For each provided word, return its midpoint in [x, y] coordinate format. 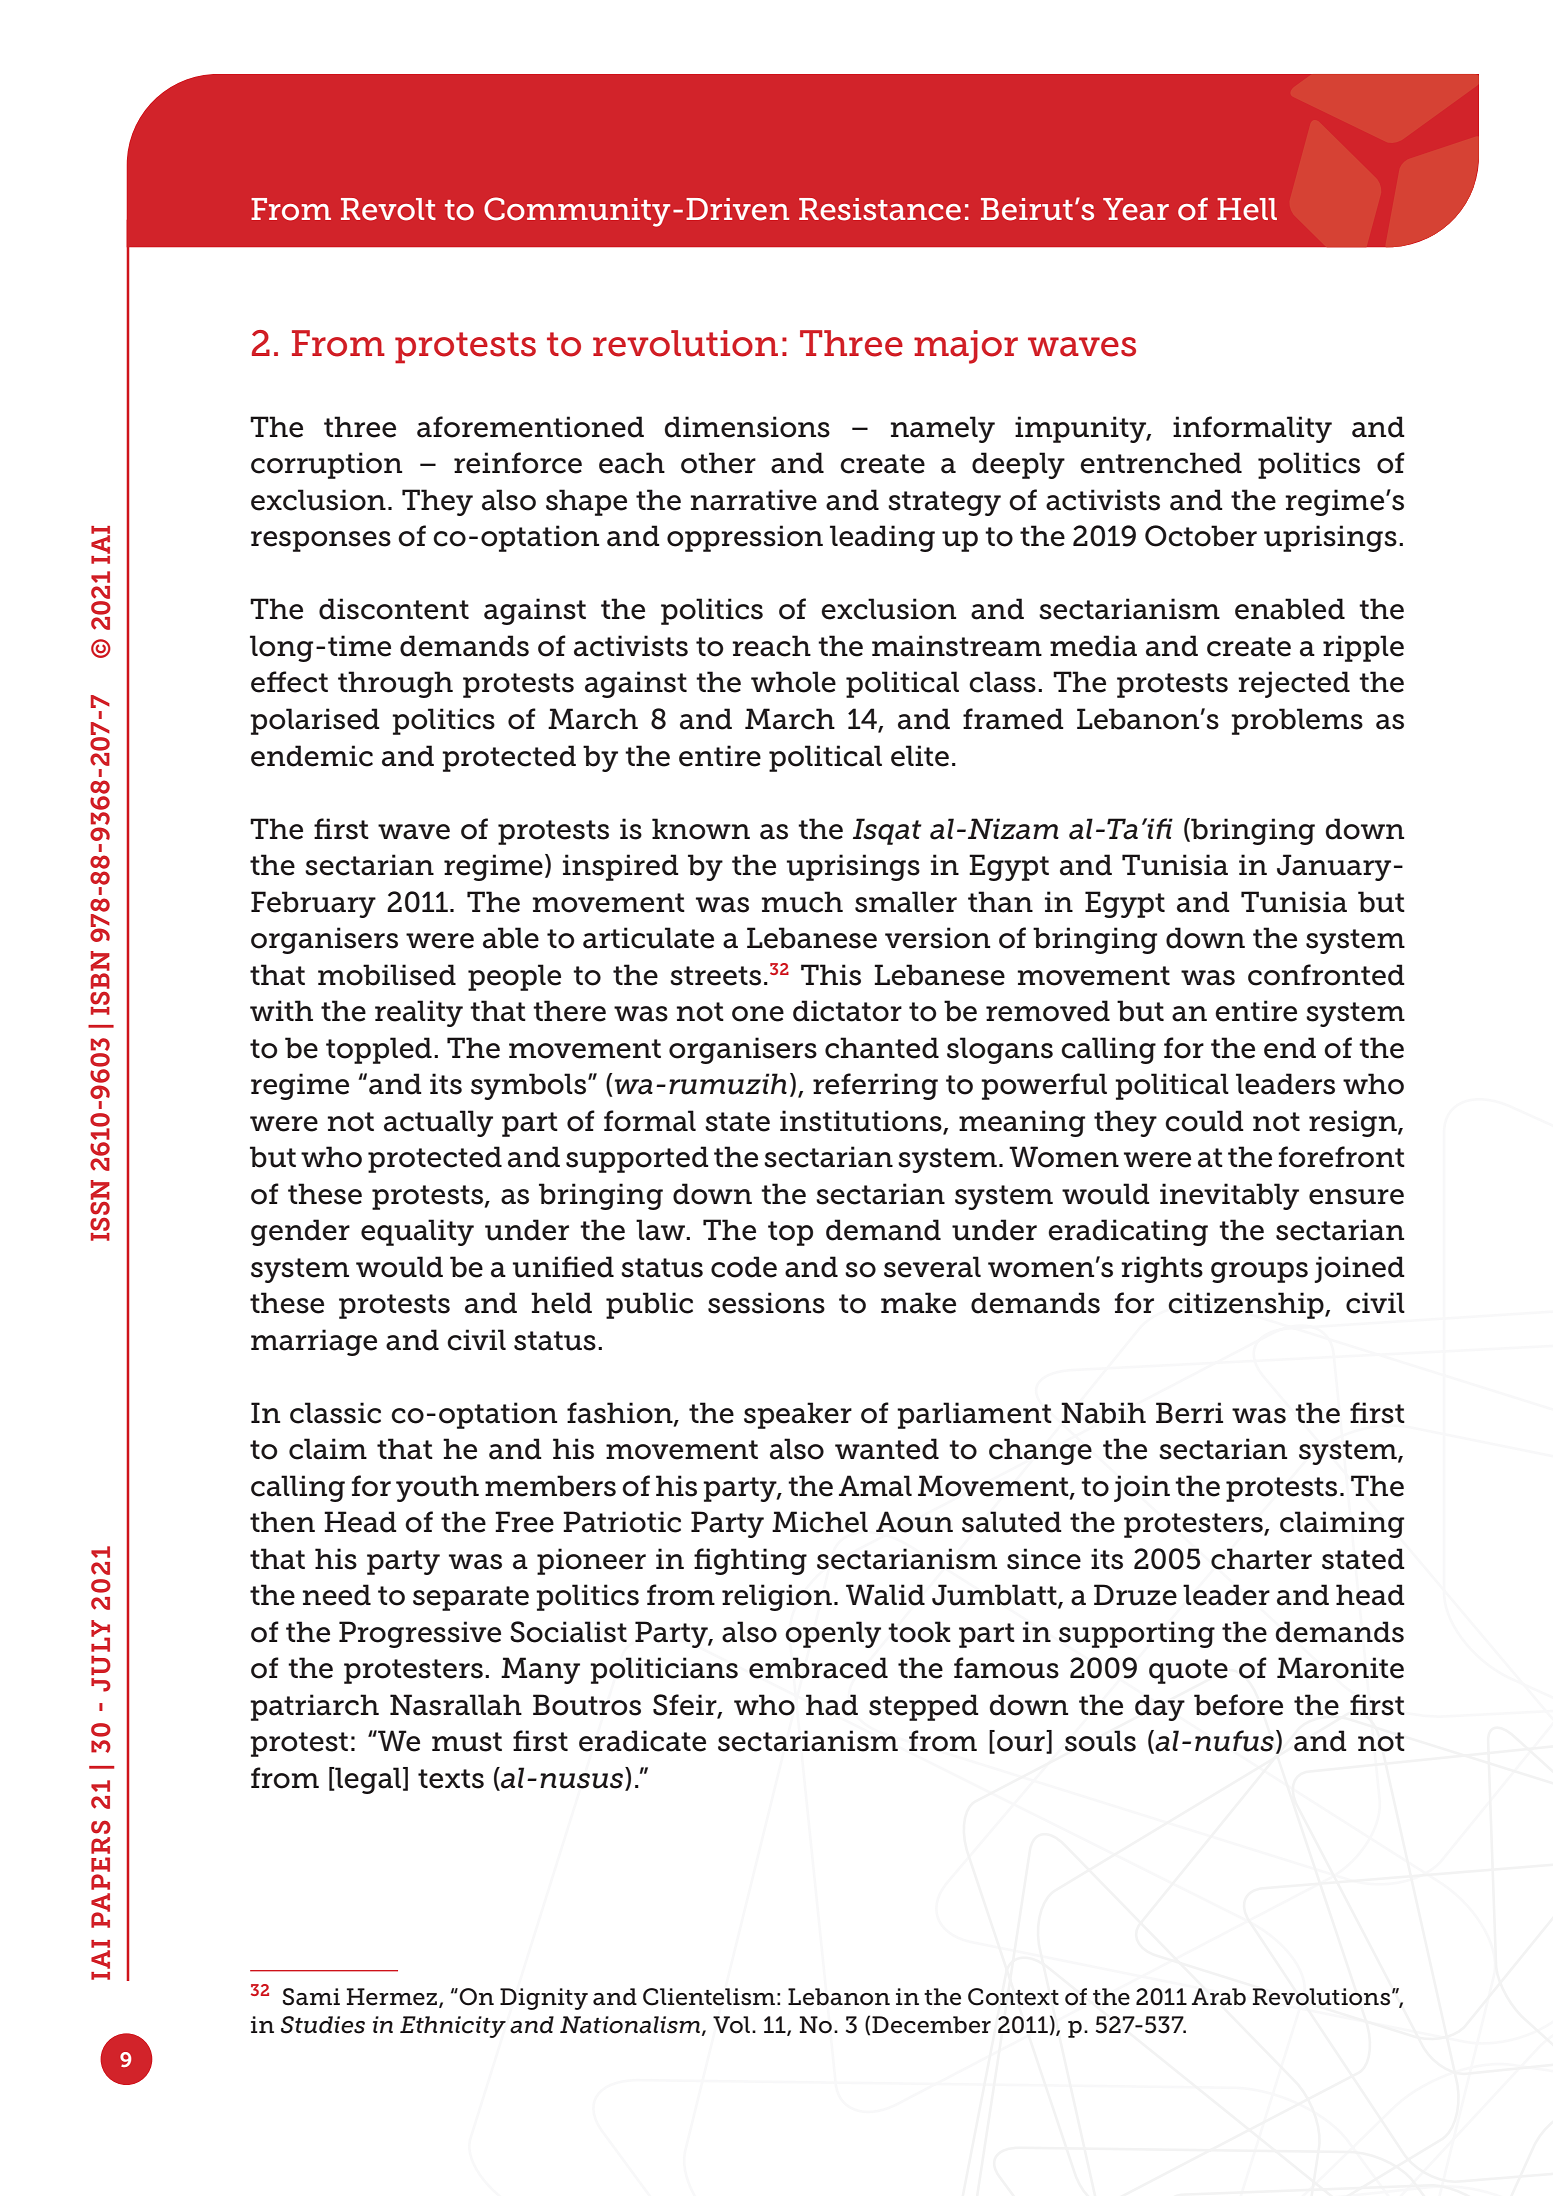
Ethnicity [453, 2027]
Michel [820, 1522]
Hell [1247, 209]
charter [1261, 1559]
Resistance [880, 209]
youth [437, 1488]
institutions [862, 1121]
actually [438, 1123]
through [395, 684]
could [1204, 1121]
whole [793, 682]
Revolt [388, 209]
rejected [1294, 684]
